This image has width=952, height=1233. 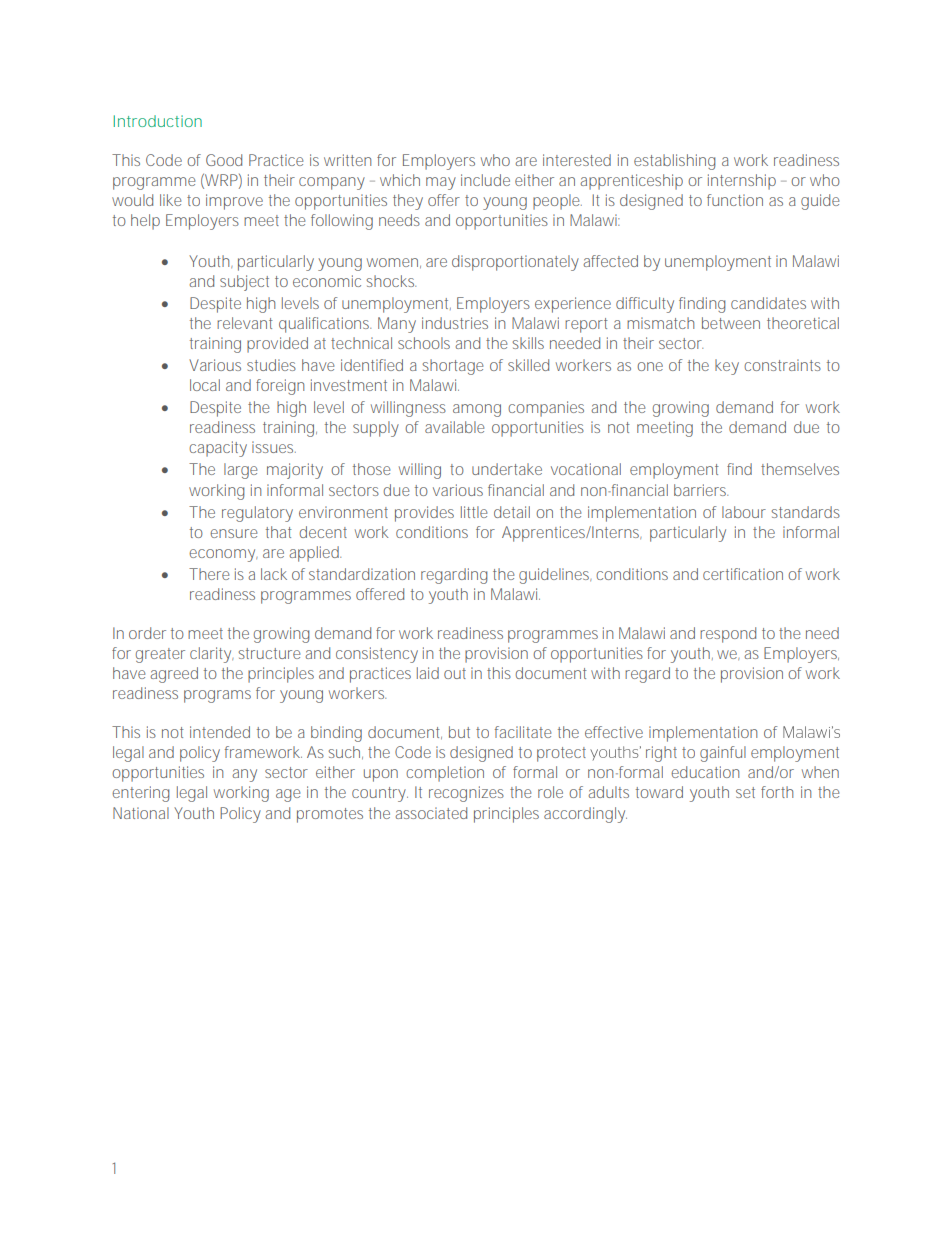 I want to click on Good, so click(x=224, y=160).
